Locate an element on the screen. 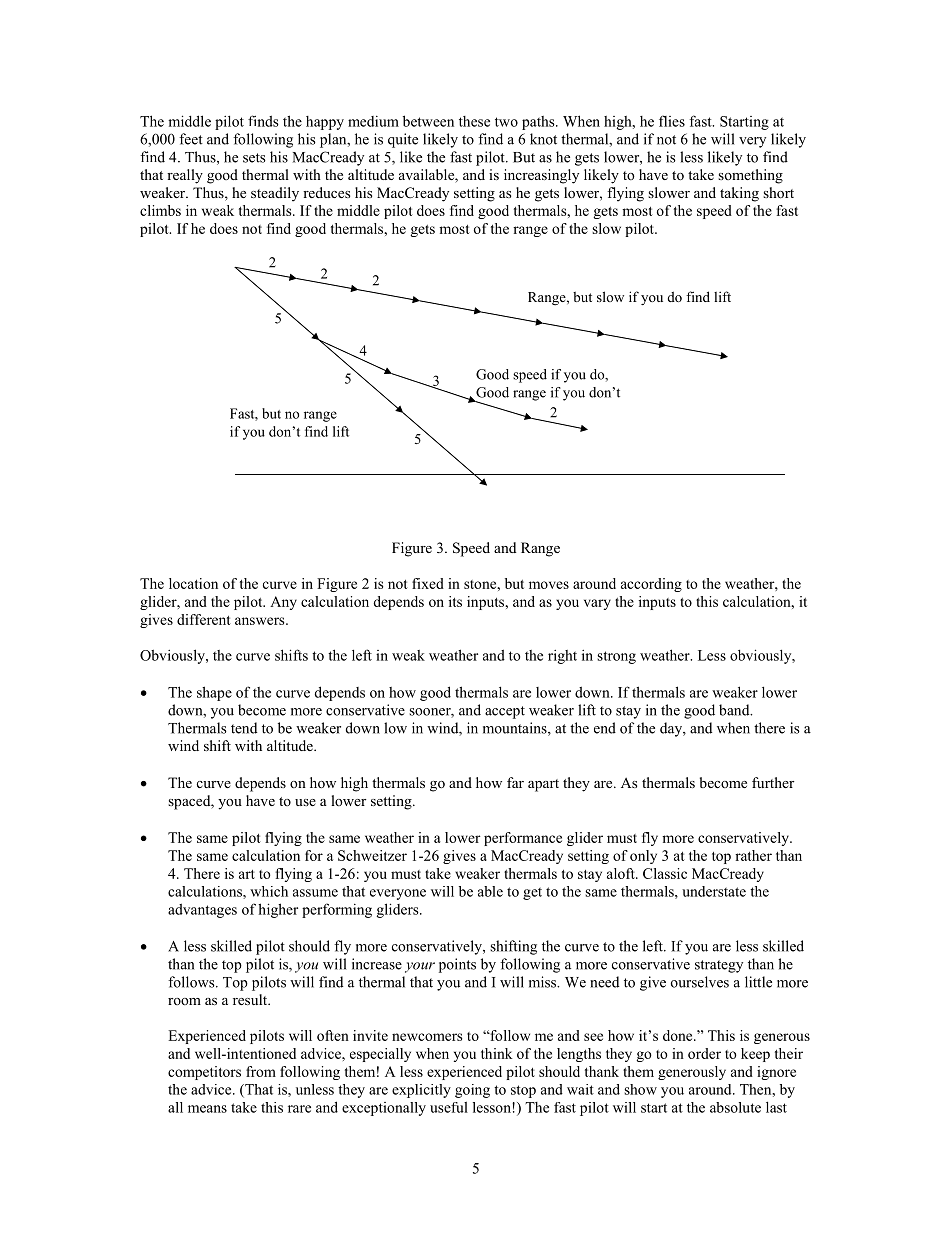  fixed is located at coordinates (428, 583).
